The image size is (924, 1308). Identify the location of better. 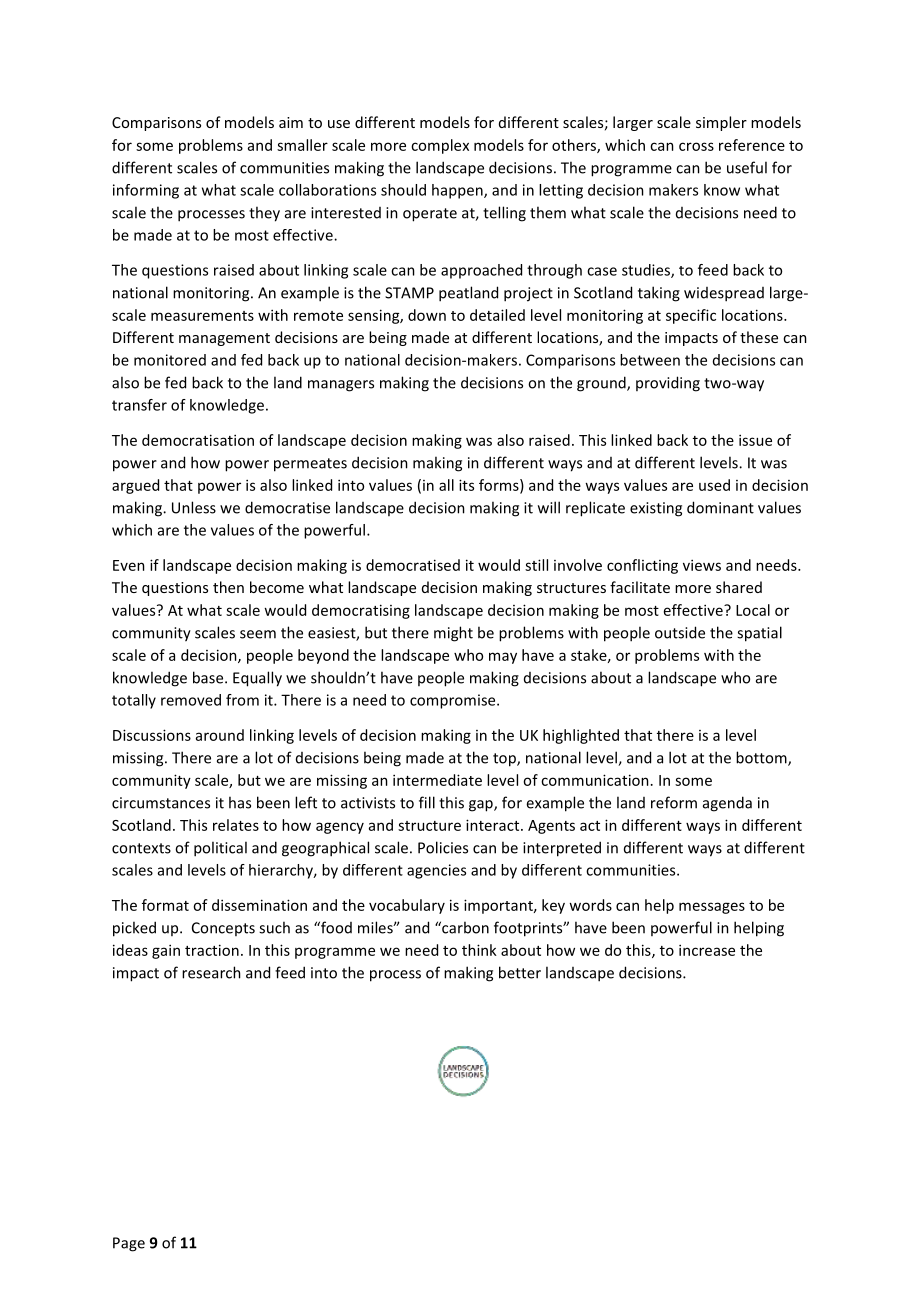
(520, 972).
